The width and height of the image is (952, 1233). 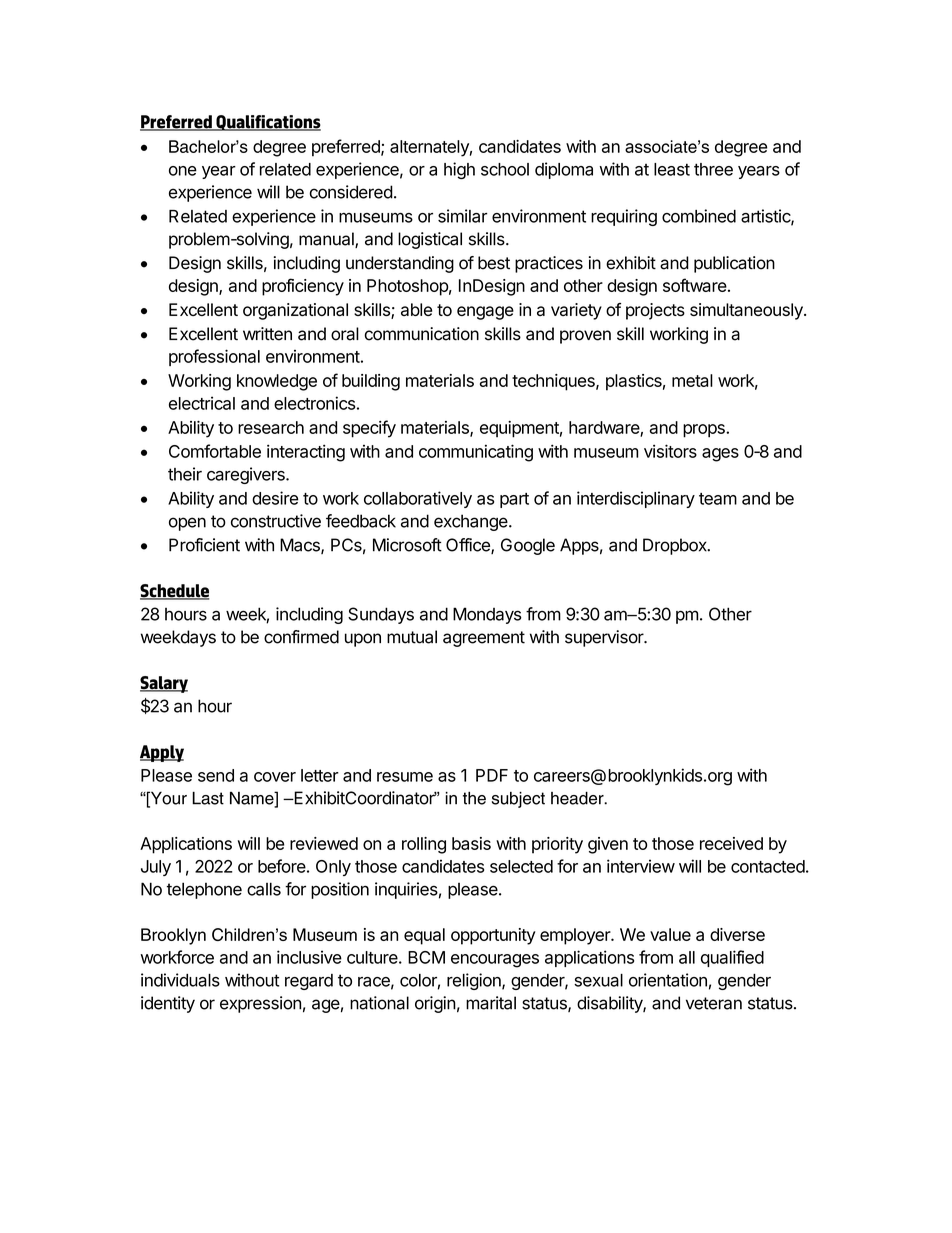 I want to click on supervisor, so click(x=605, y=638).
